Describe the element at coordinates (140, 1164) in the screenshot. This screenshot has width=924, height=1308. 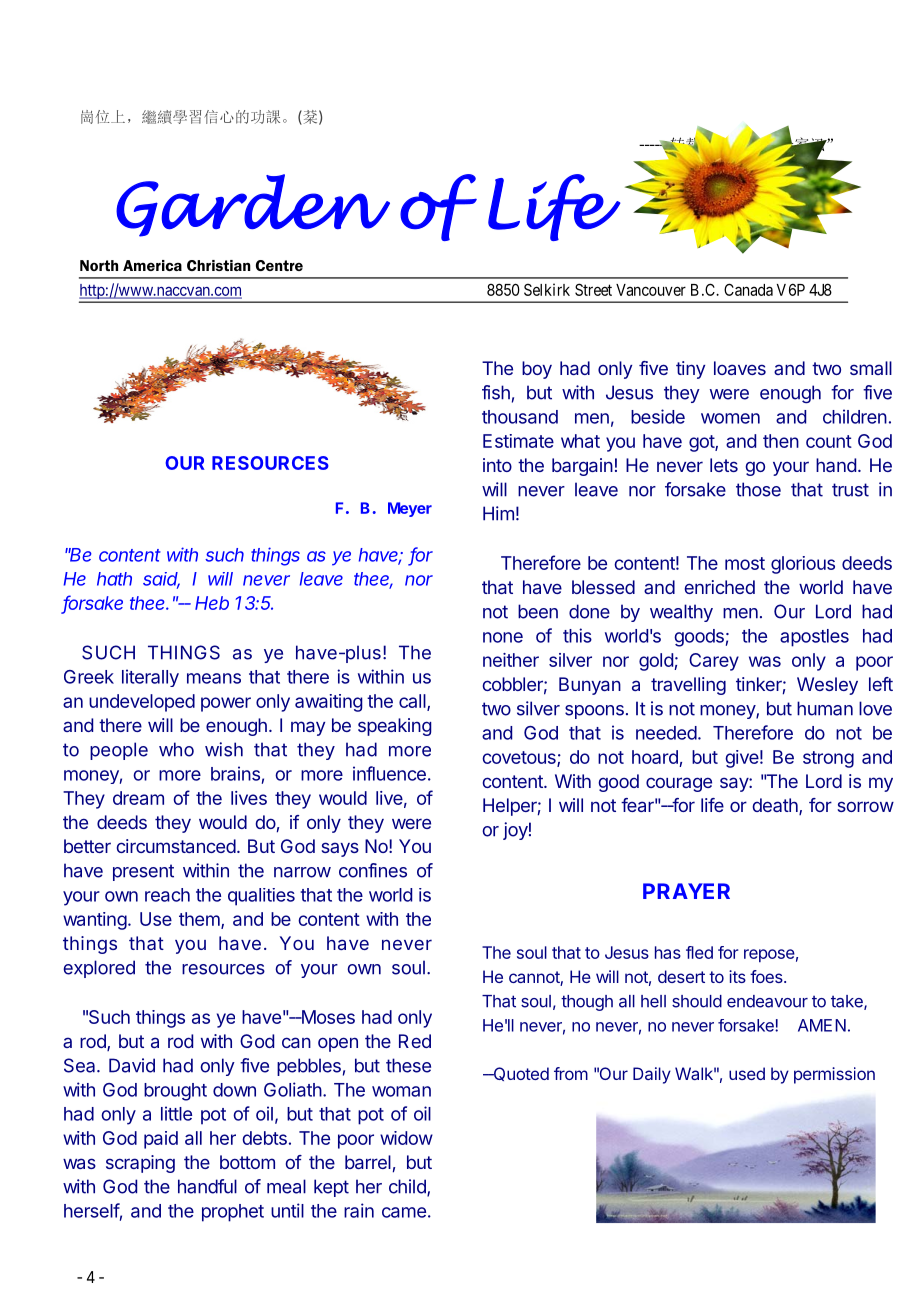
I see `scraping` at that location.
